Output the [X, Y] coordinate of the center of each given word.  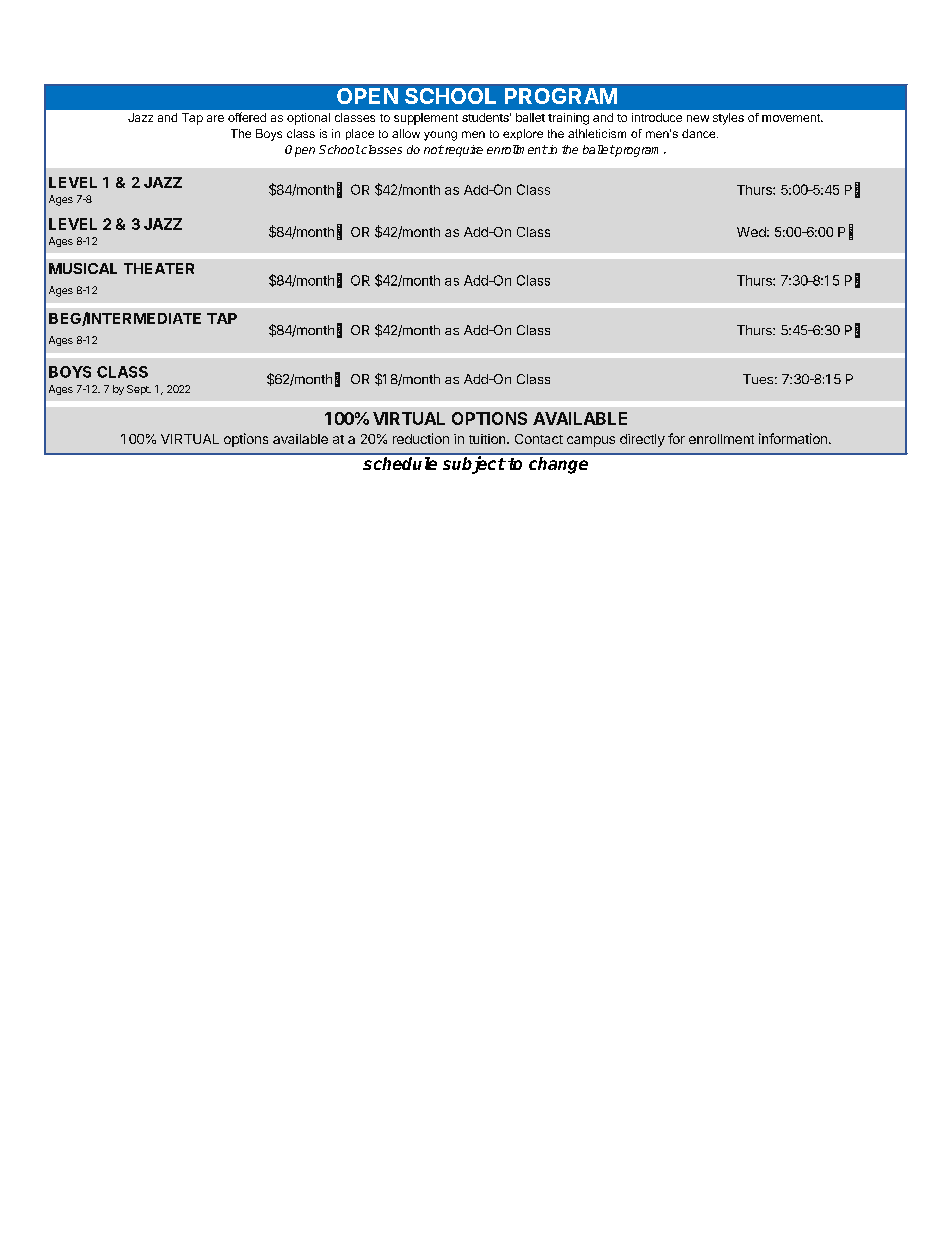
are [215, 118]
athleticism [597, 133]
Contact [539, 439]
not [434, 149]
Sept [139, 390]
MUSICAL [83, 268]
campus [591, 441]
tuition [488, 439]
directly [642, 440]
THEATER [159, 268]
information [793, 438]
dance [700, 133]
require [463, 151]
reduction [421, 438]
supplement [426, 119]
